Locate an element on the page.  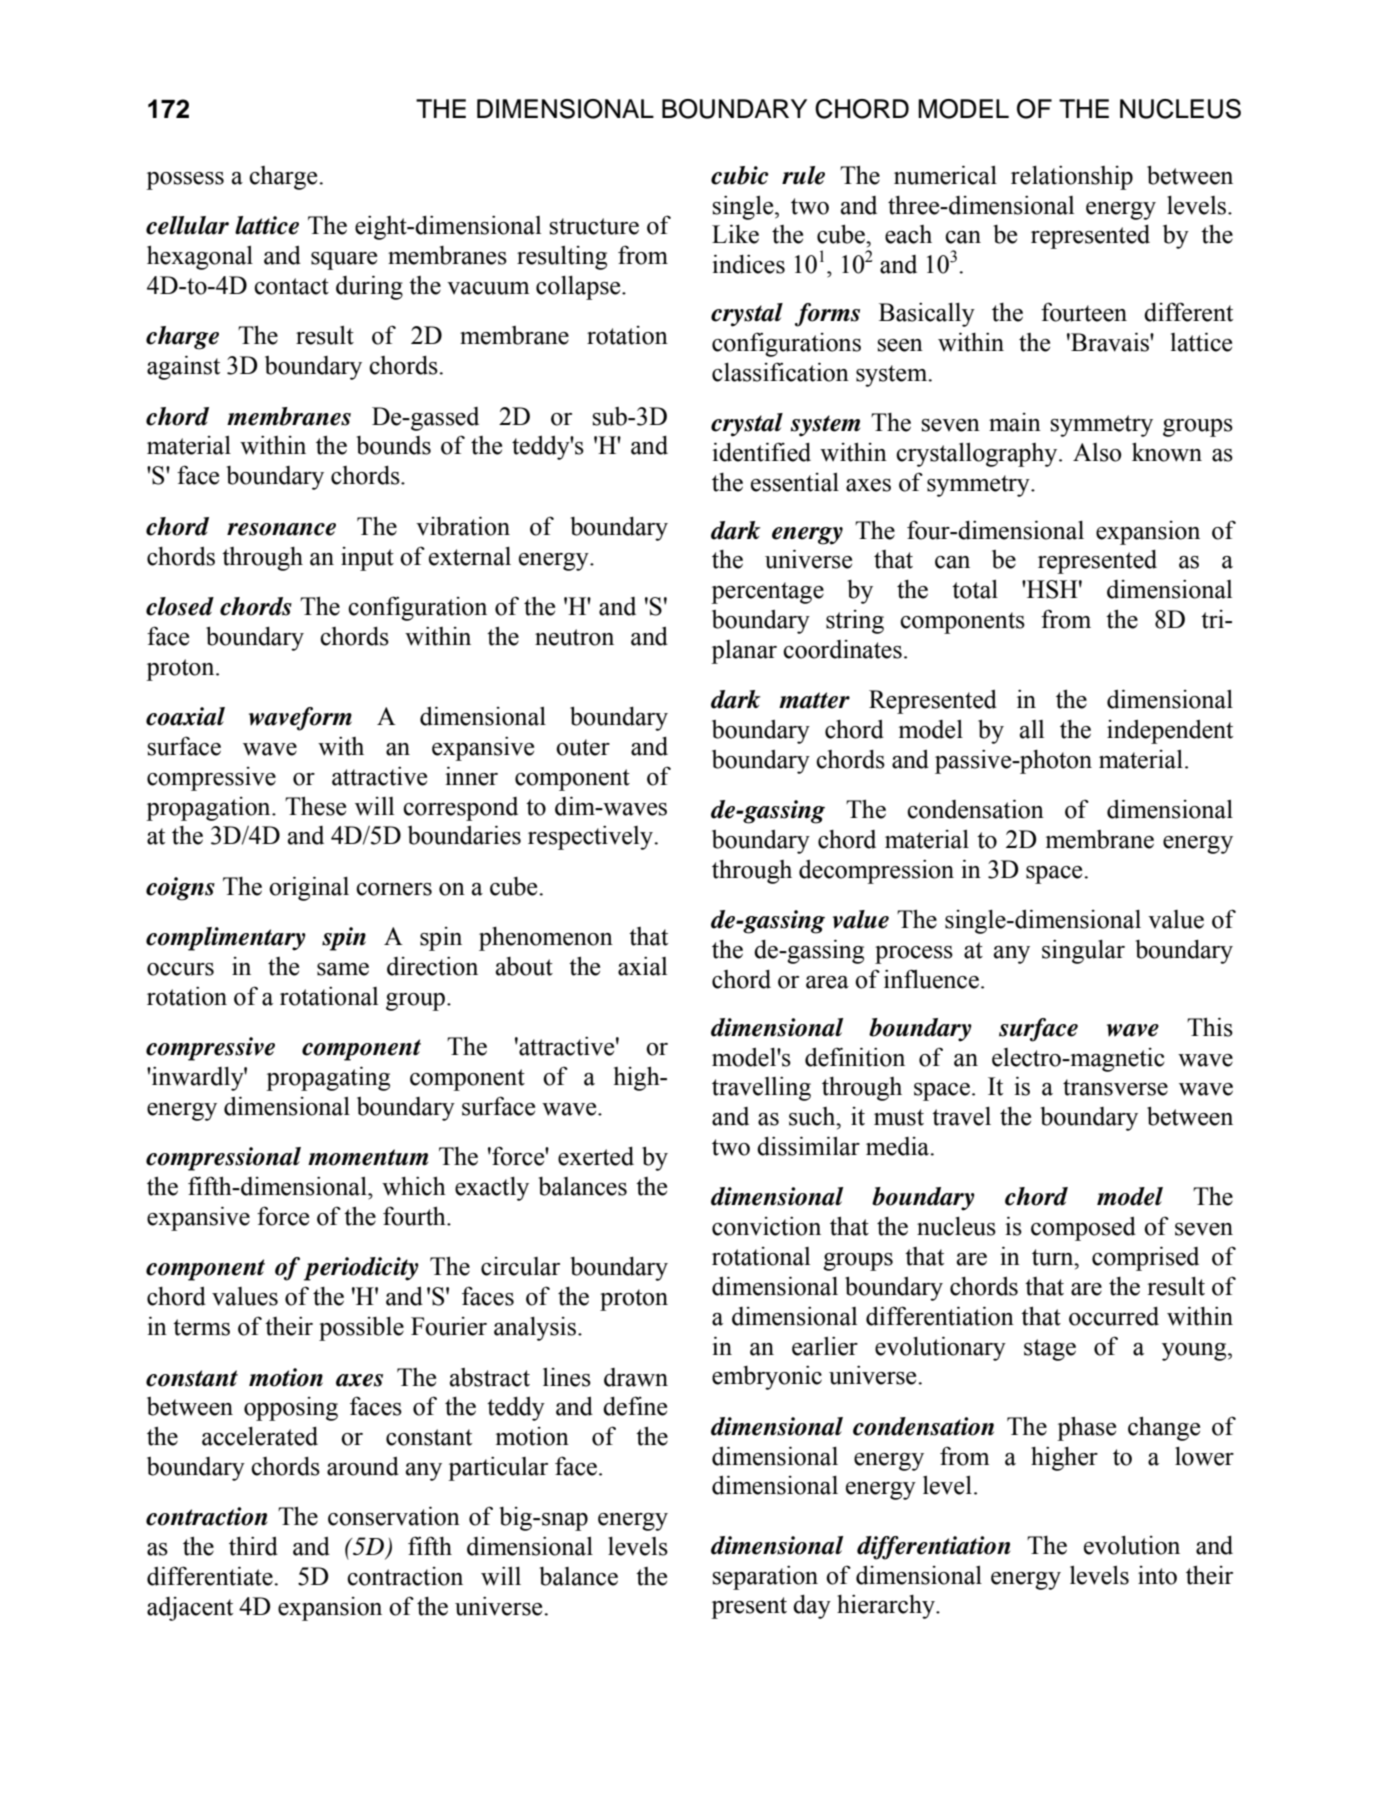
propagating is located at coordinates (328, 1078).
